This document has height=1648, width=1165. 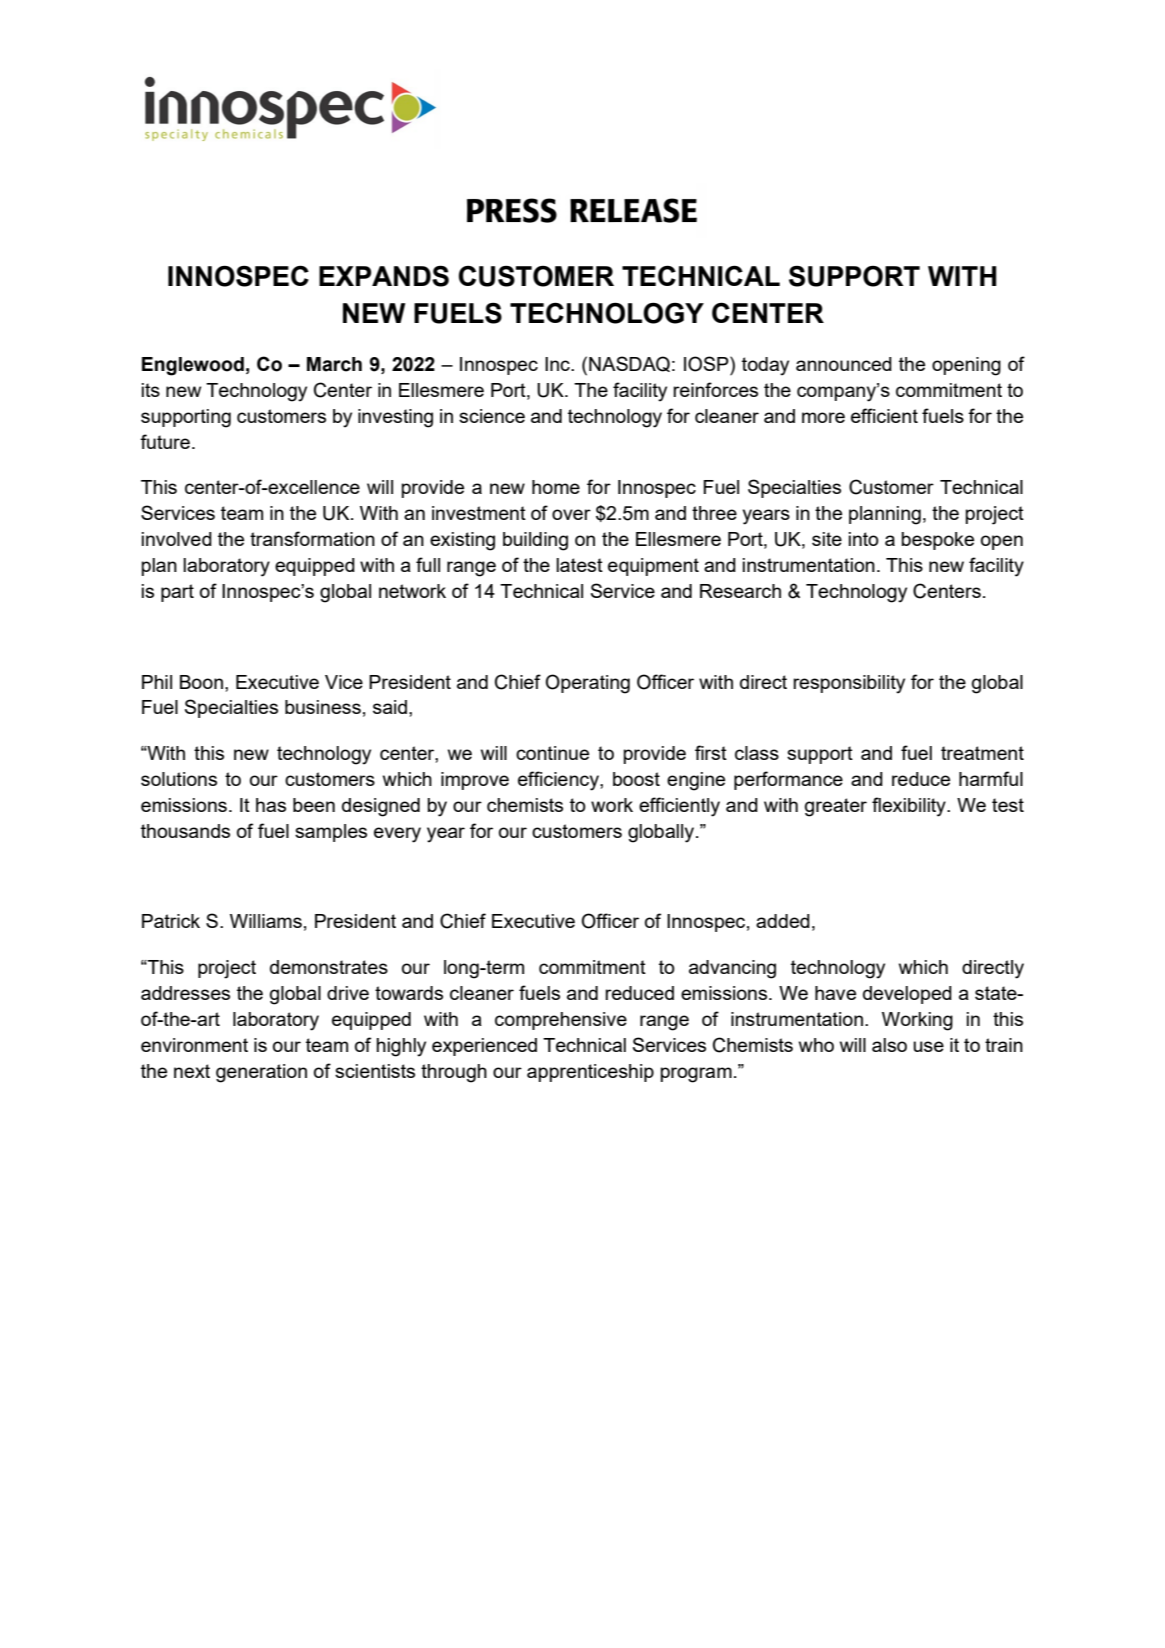 What do you see at coordinates (261, 1073) in the document?
I see `generation` at bounding box center [261, 1073].
